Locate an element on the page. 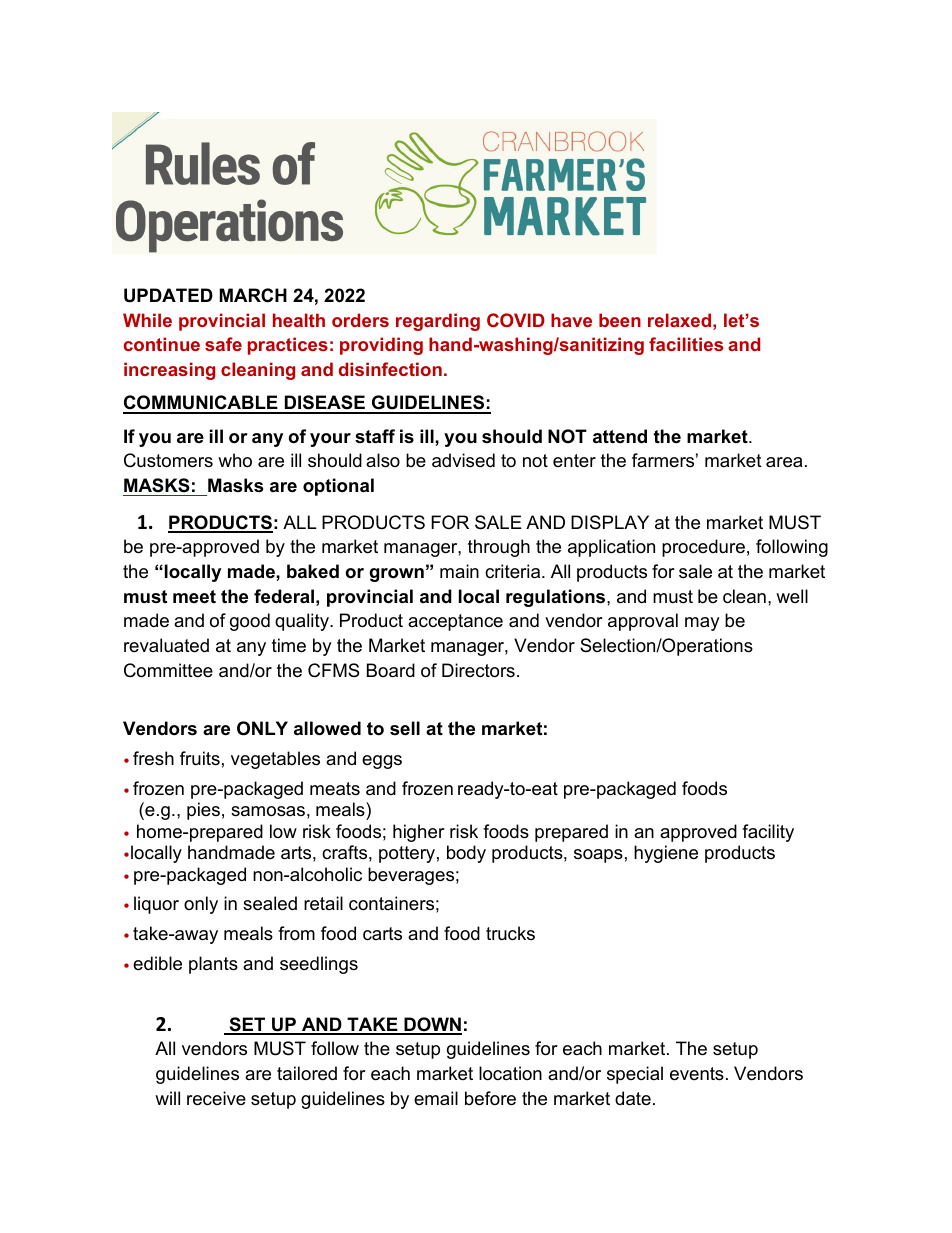 This document has width=952, height=1233. events is located at coordinates (697, 1074).
